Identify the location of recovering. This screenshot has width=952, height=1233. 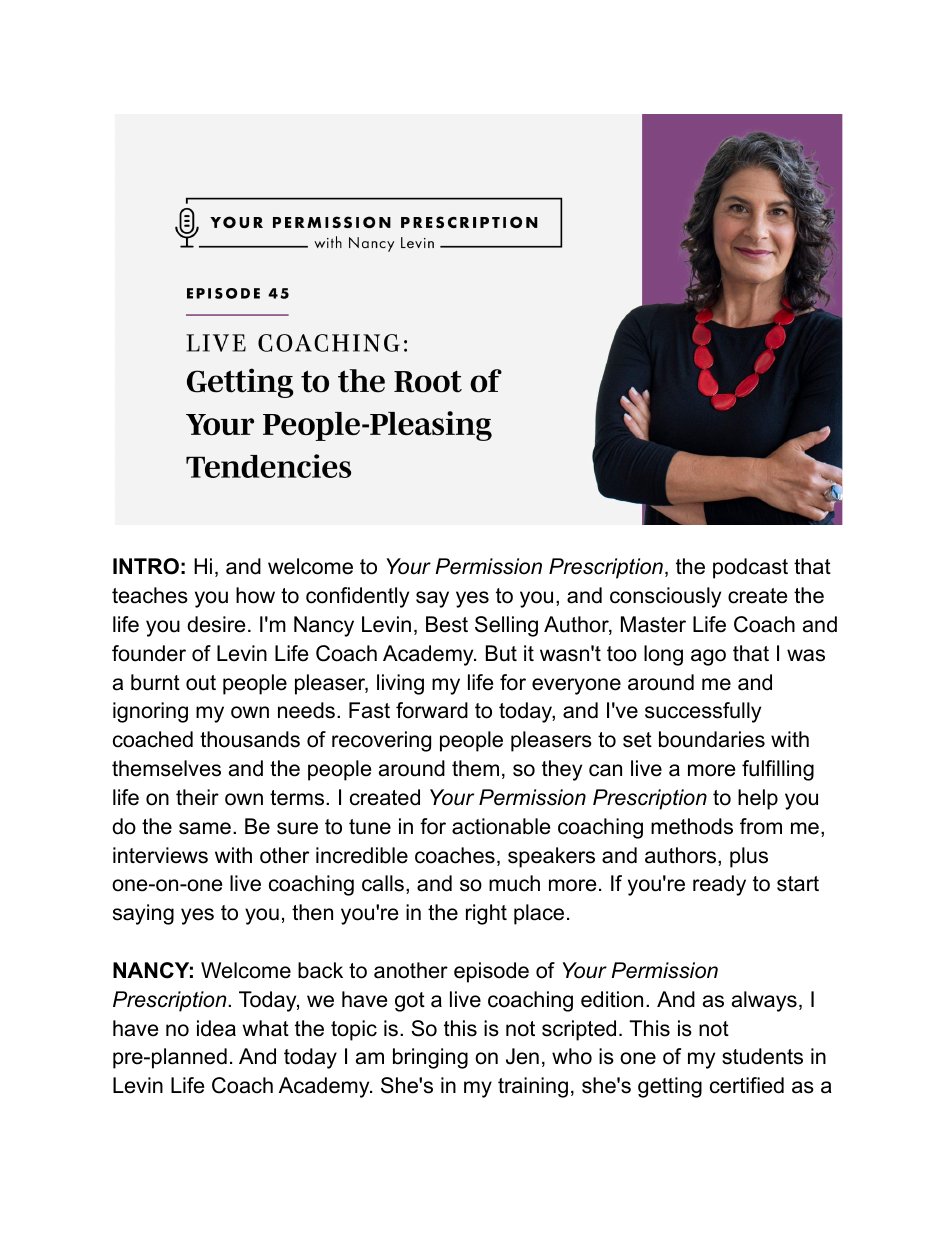
(381, 741).
